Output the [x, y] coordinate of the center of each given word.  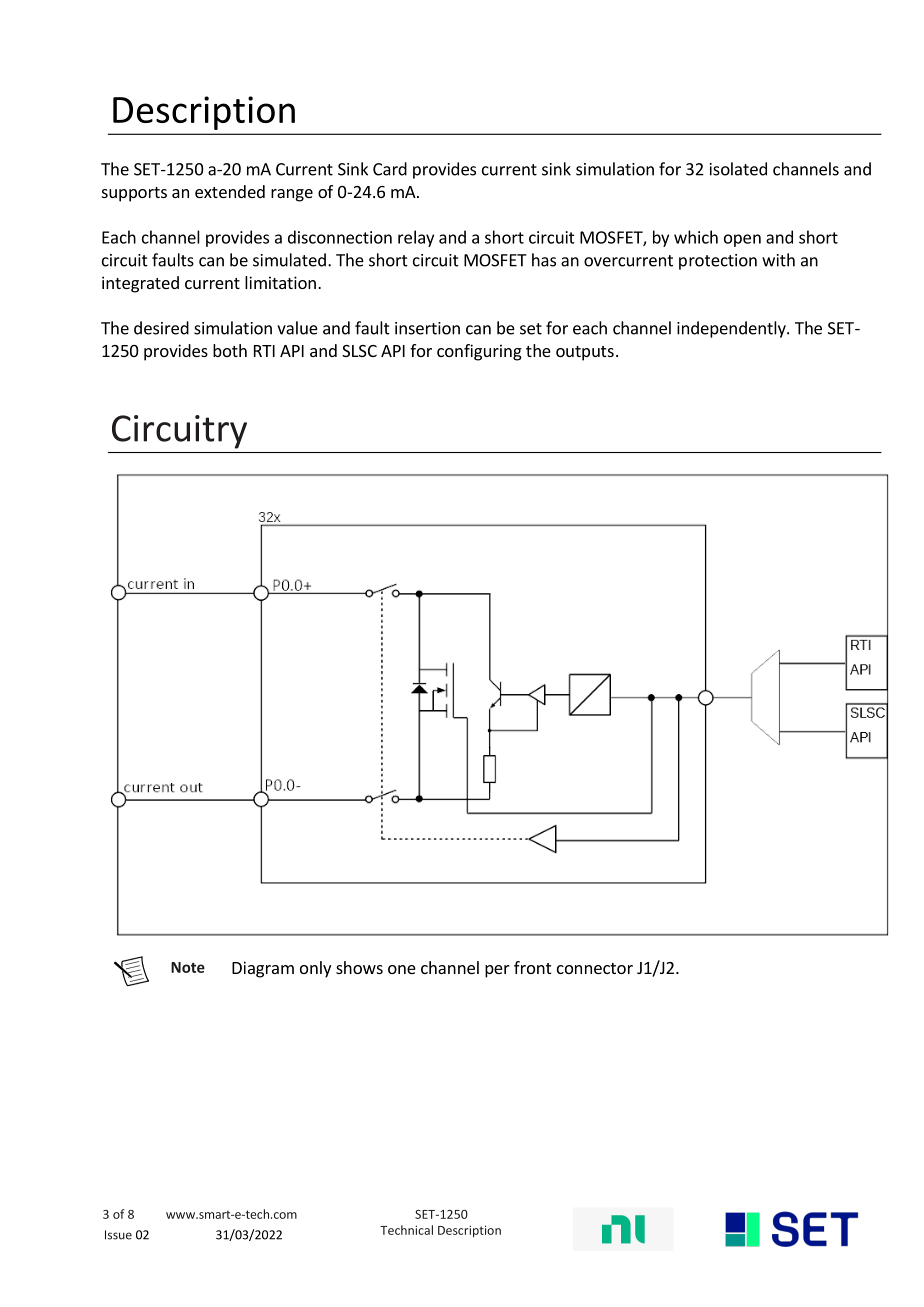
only [315, 969]
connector [595, 968]
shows [359, 967]
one [402, 969]
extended [230, 191]
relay [416, 238]
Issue [118, 1235]
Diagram [263, 969]
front [532, 967]
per [497, 971]
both [230, 350]
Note [188, 967]
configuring [479, 352]
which [696, 237]
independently [732, 329]
